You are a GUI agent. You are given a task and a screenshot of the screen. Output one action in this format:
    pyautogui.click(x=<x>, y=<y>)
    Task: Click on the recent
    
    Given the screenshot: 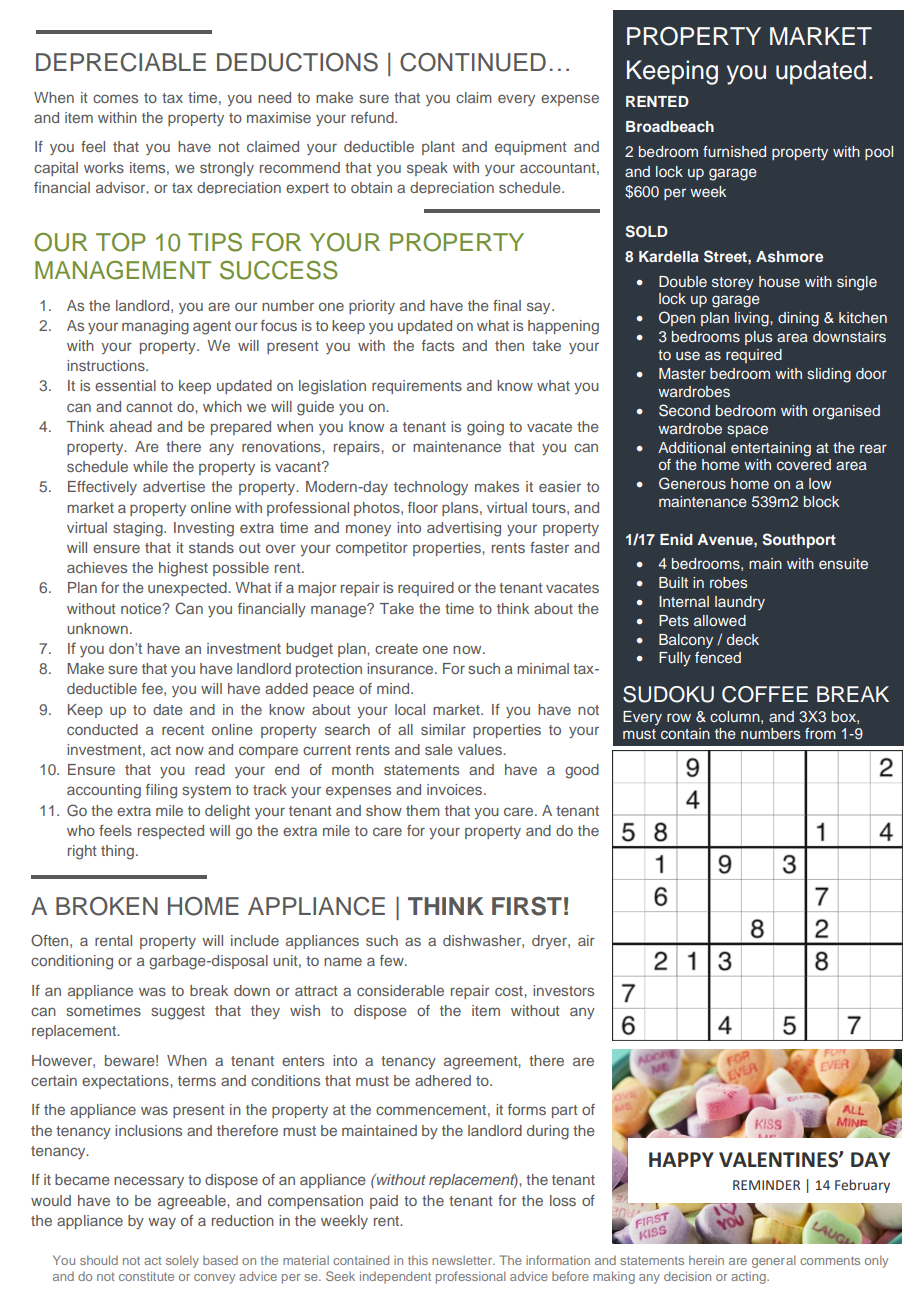 What is the action you would take?
    pyautogui.click(x=183, y=730)
